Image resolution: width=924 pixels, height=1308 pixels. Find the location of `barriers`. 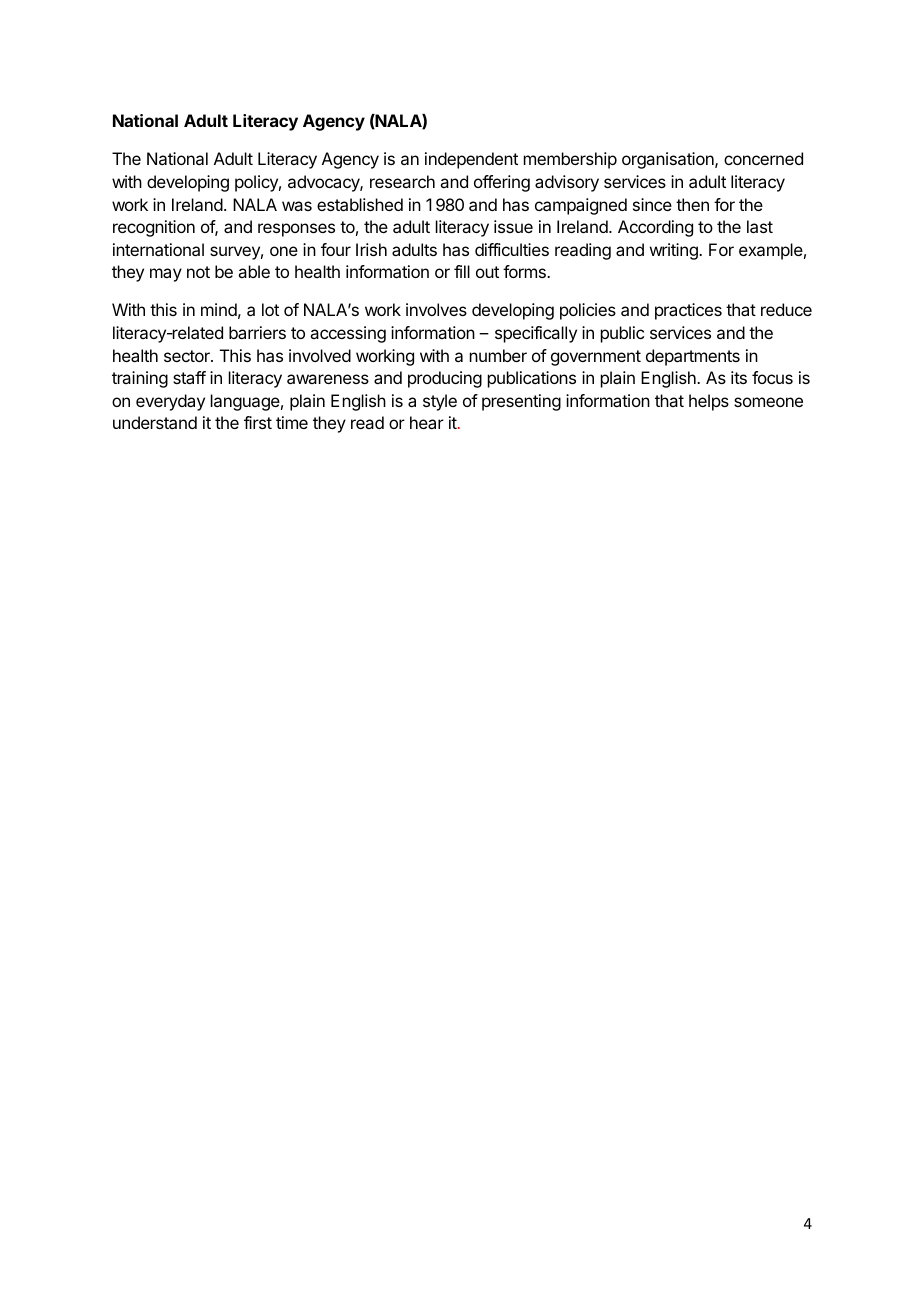

barriers is located at coordinates (257, 332).
